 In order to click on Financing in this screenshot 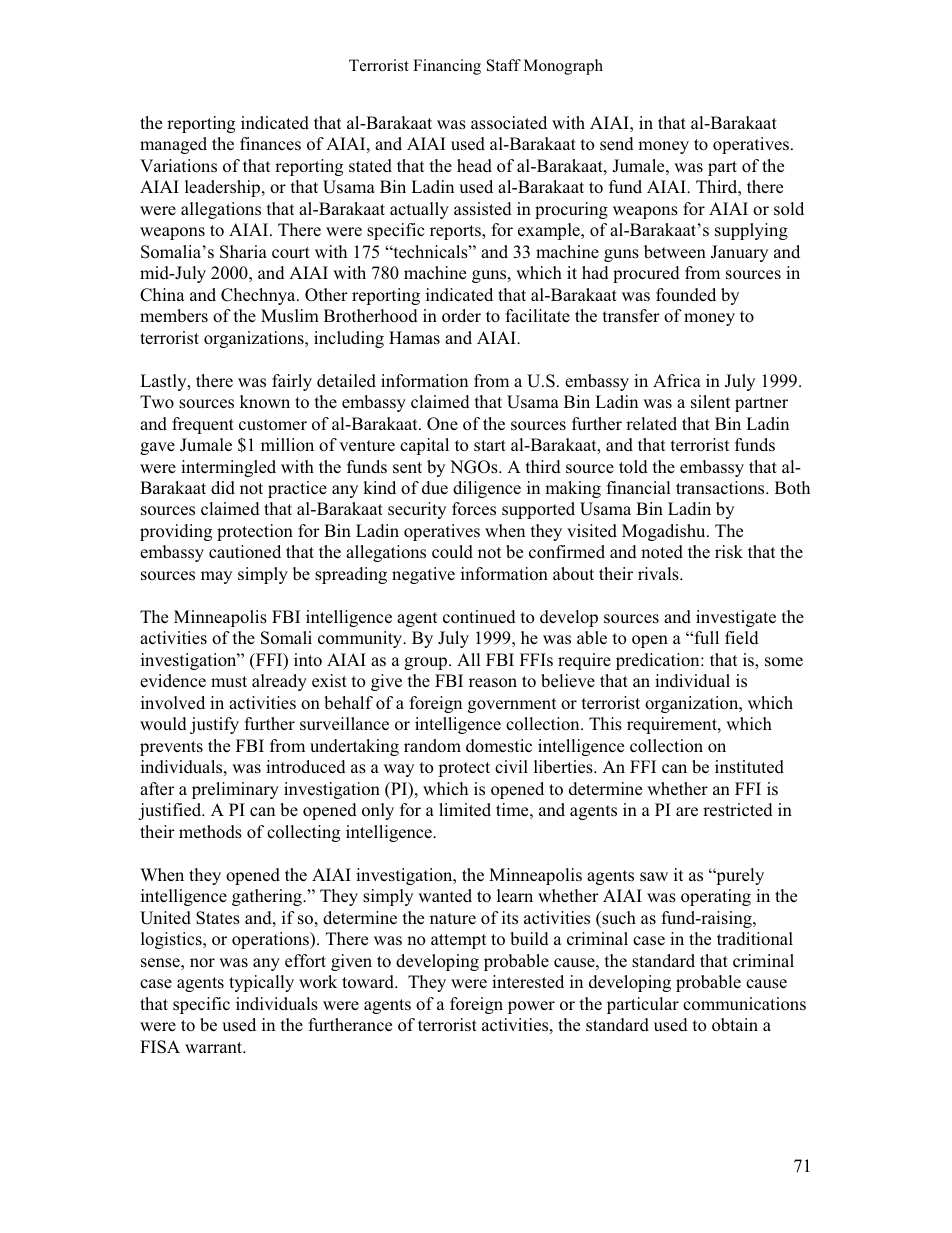, I will do `click(447, 67)`.
